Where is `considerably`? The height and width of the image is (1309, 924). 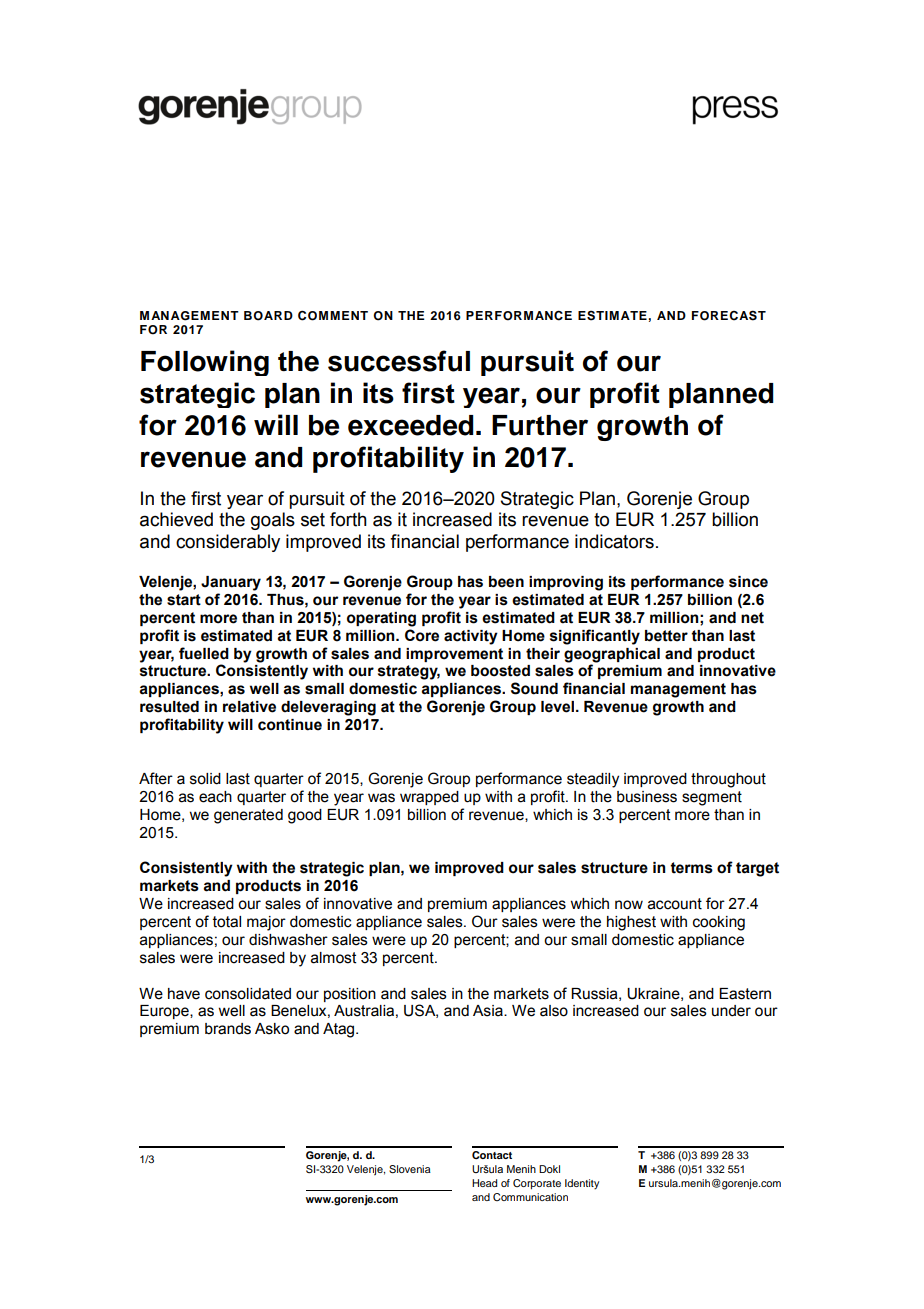
considerably is located at coordinates (228, 543).
